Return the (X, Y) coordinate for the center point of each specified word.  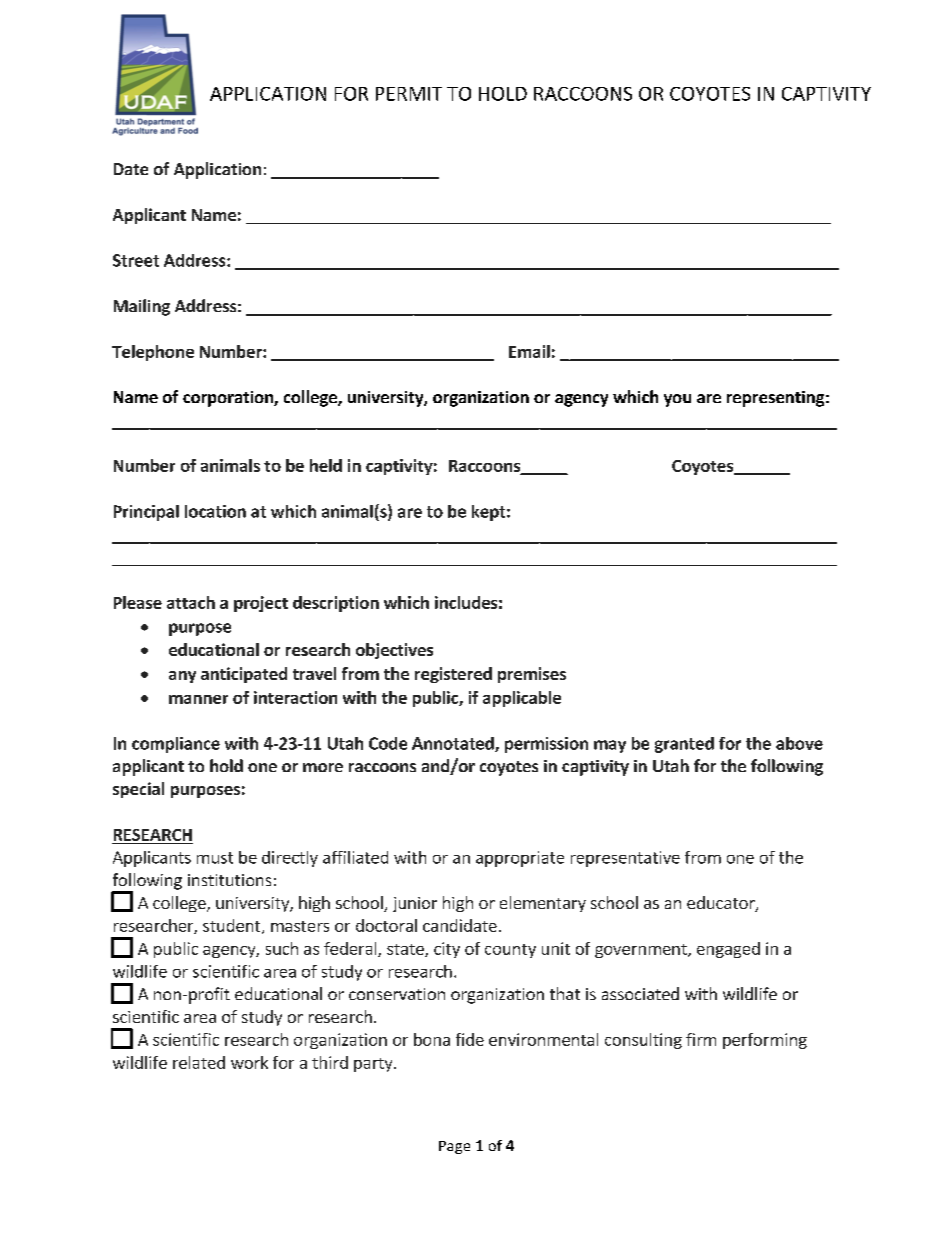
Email (529, 351)
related (199, 1062)
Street (136, 260)
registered (453, 675)
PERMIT (409, 94)
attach (191, 602)
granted (684, 745)
